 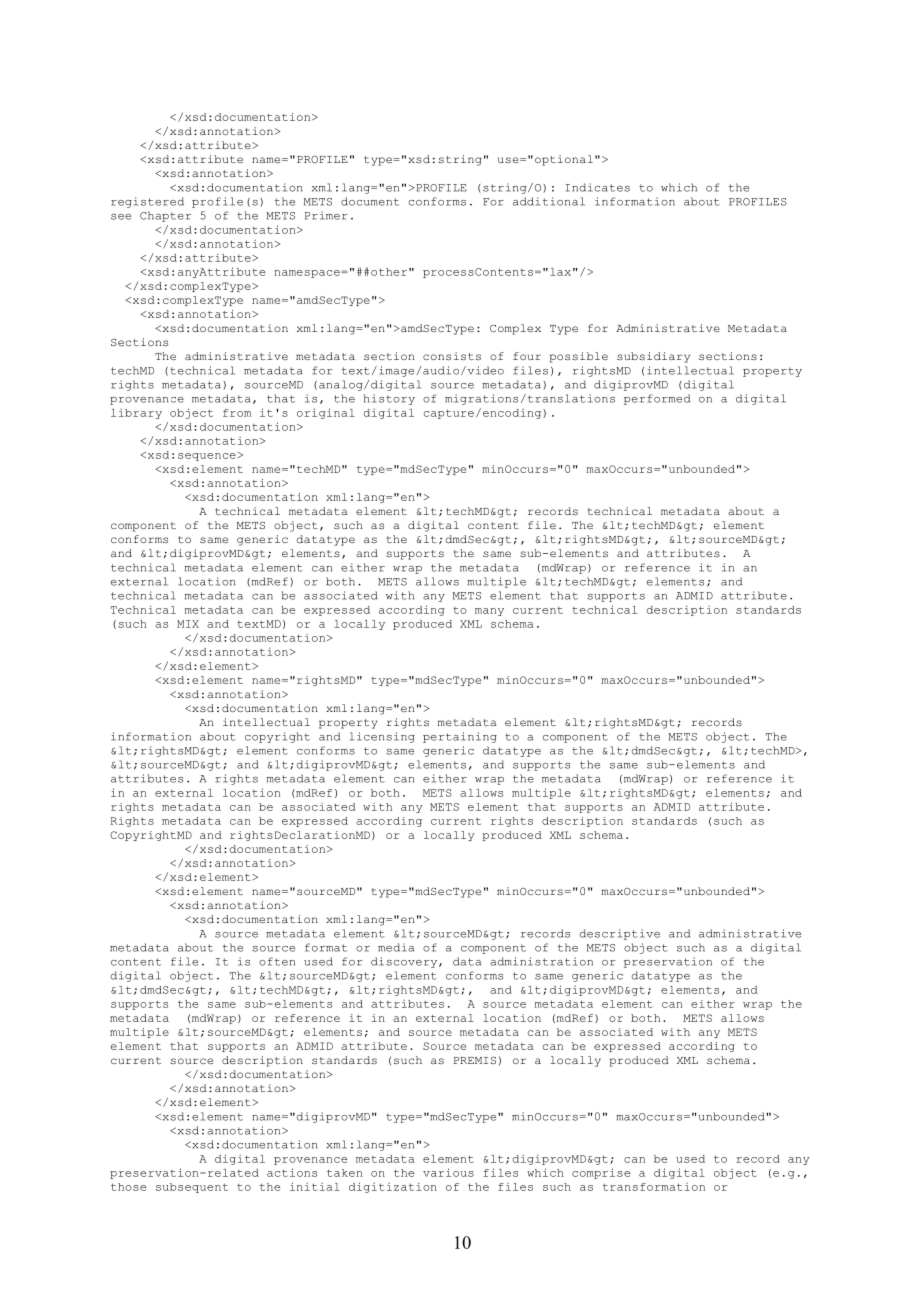 What do you see at coordinates (192, 1188) in the document?
I see `subsequent` at bounding box center [192, 1188].
